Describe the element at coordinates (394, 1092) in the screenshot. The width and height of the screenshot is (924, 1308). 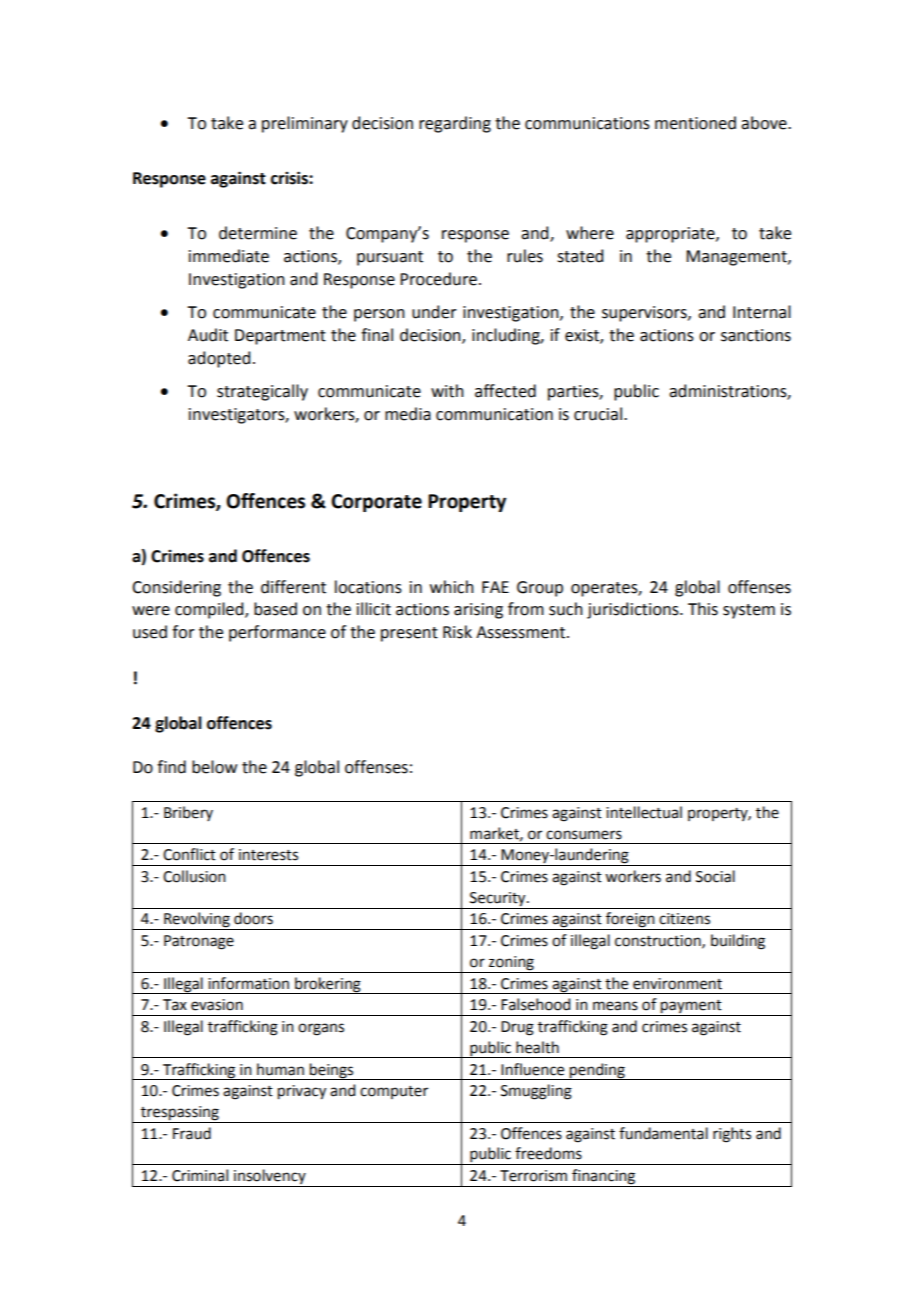
I see `computer` at that location.
